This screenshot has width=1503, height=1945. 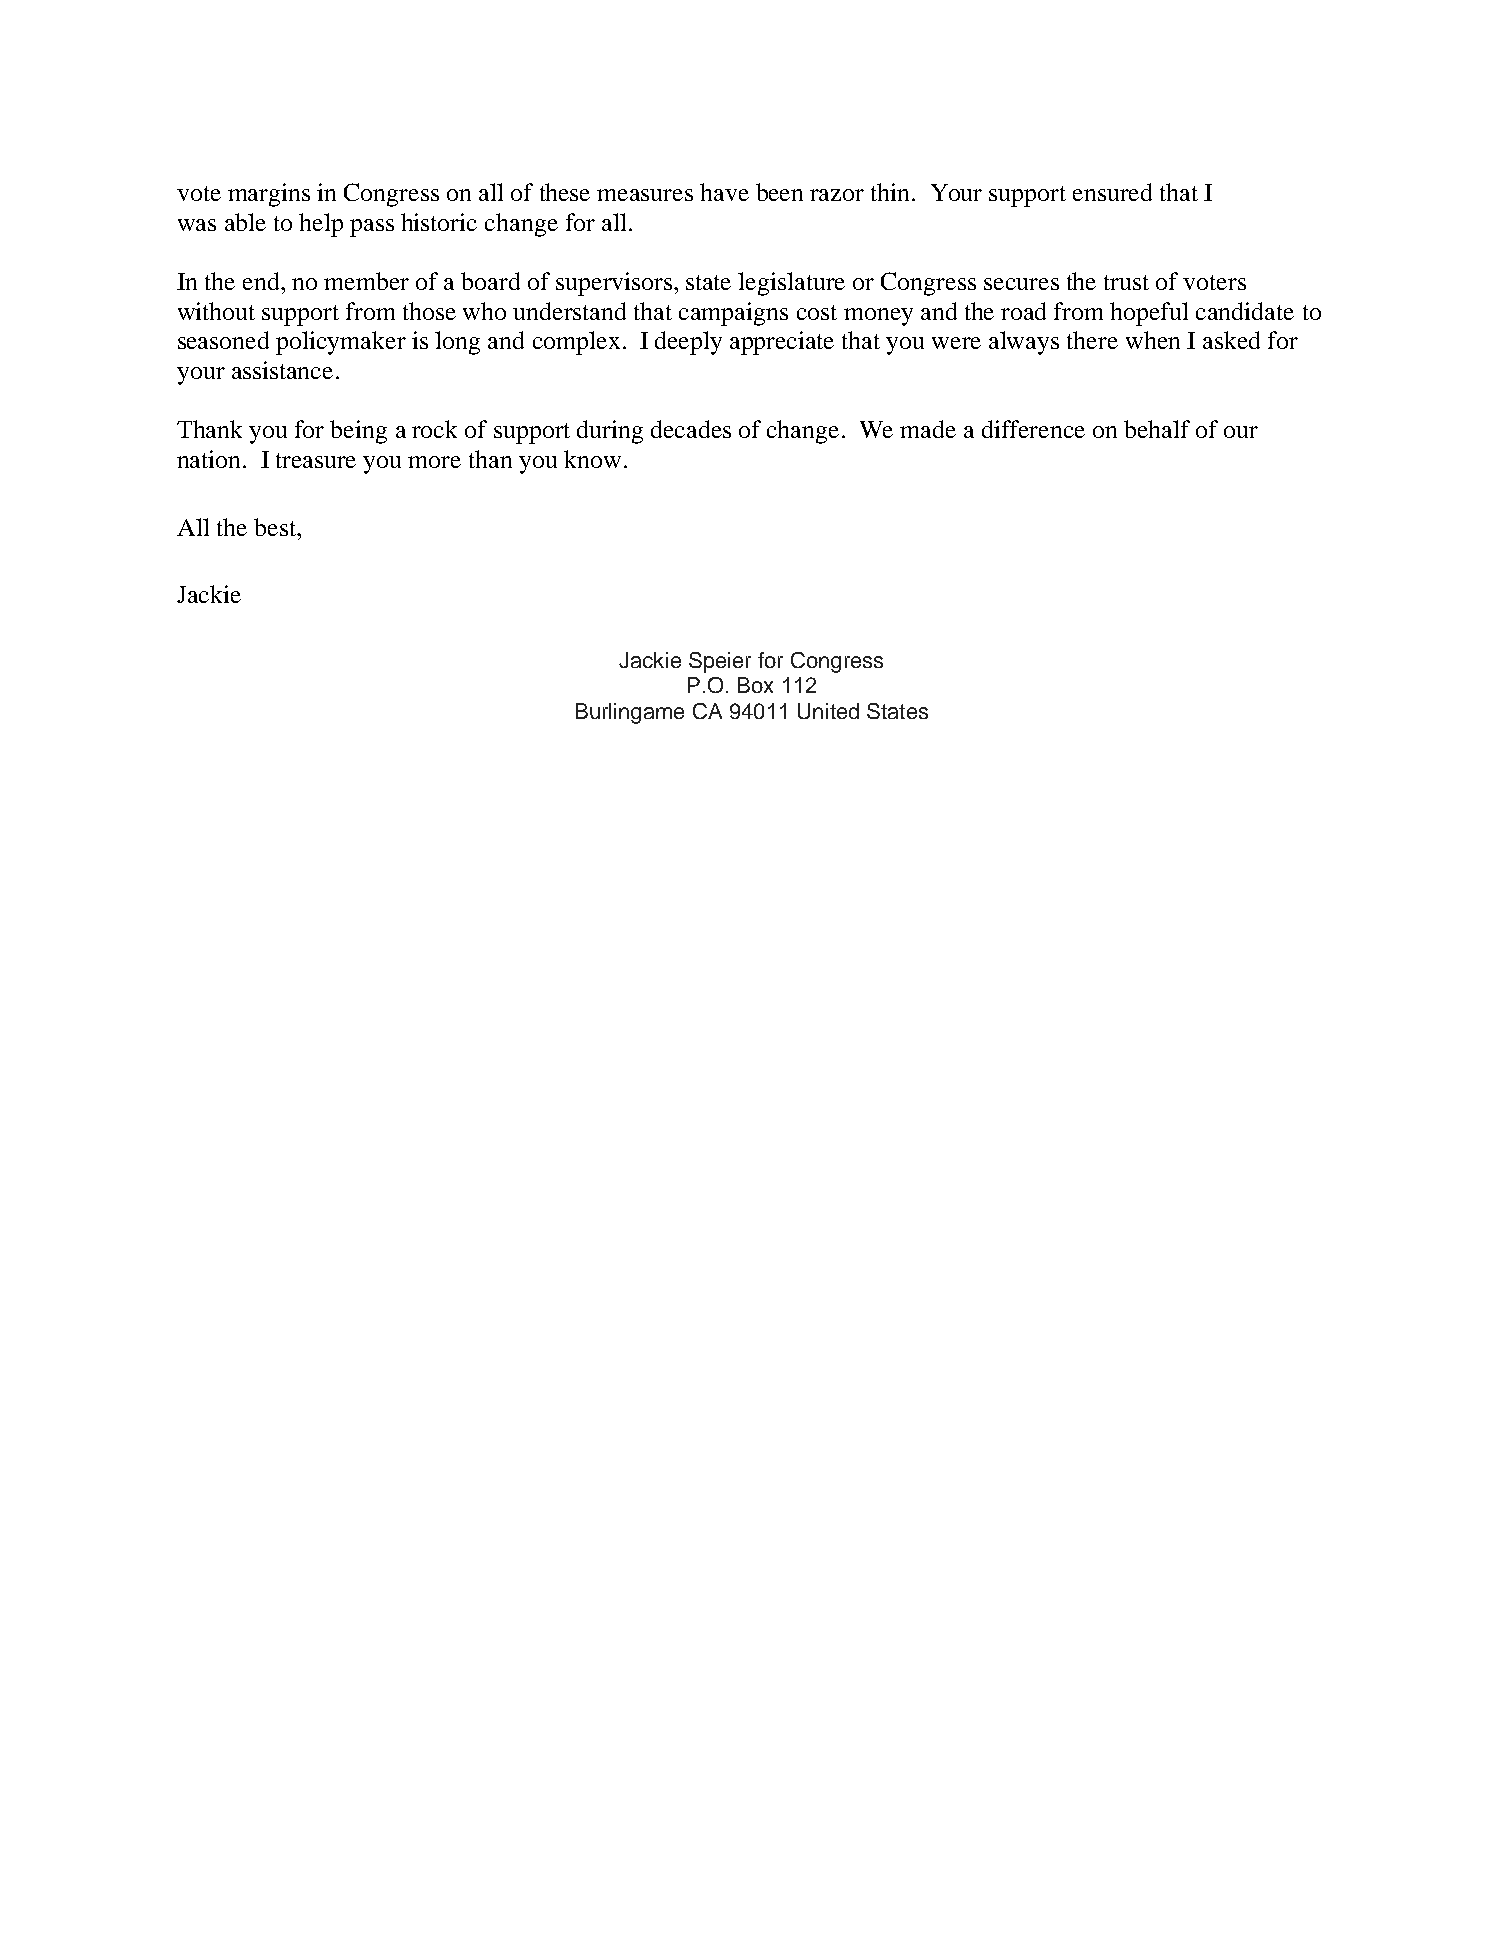 I want to click on behalf, so click(x=1157, y=429).
